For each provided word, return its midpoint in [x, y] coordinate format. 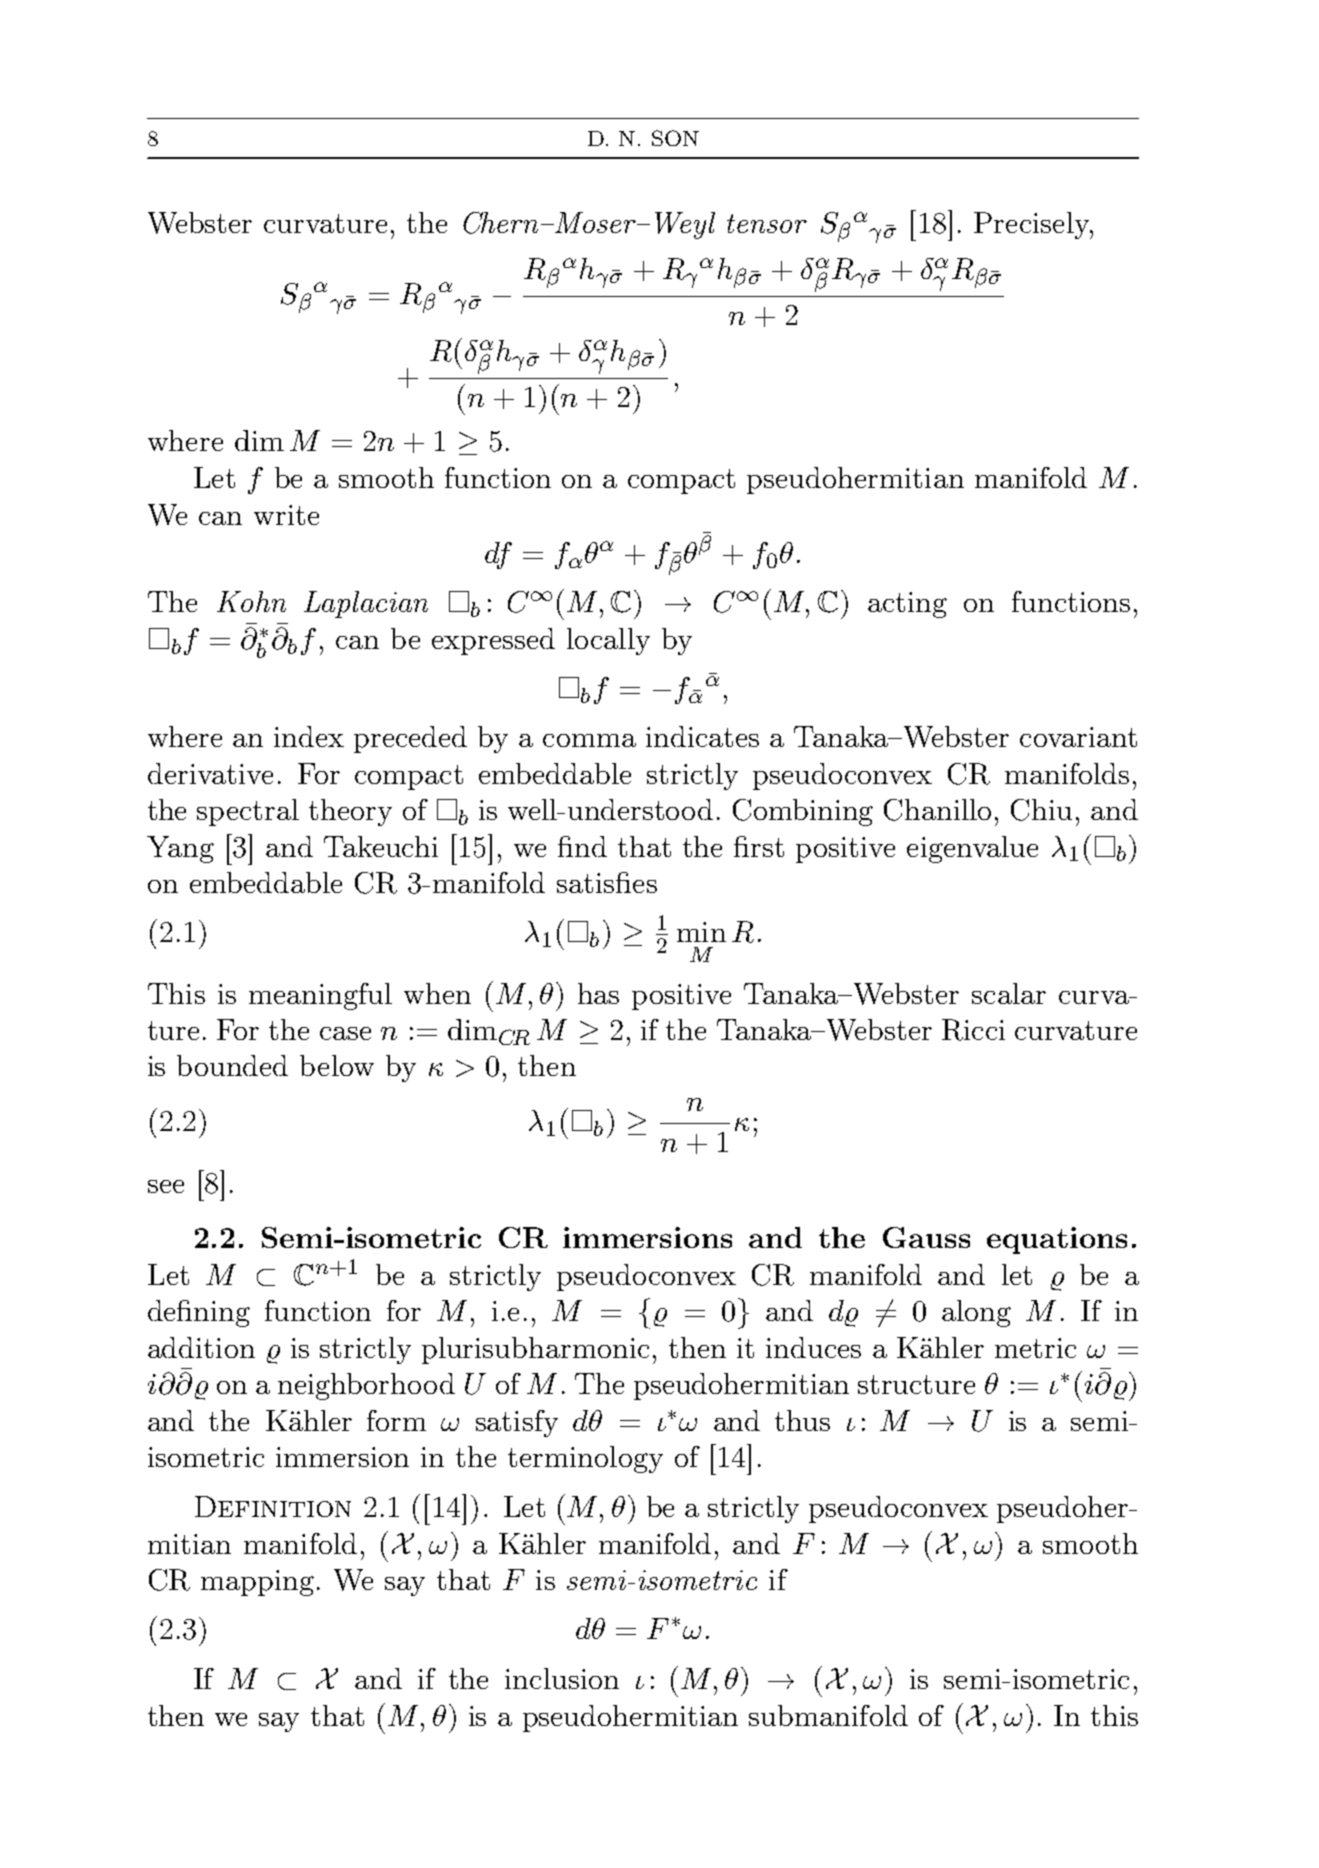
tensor [767, 223]
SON [675, 138]
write [286, 515]
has [598, 993]
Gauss [926, 1237]
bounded [232, 1065]
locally [608, 641]
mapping [257, 1583]
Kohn [251, 601]
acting [907, 605]
